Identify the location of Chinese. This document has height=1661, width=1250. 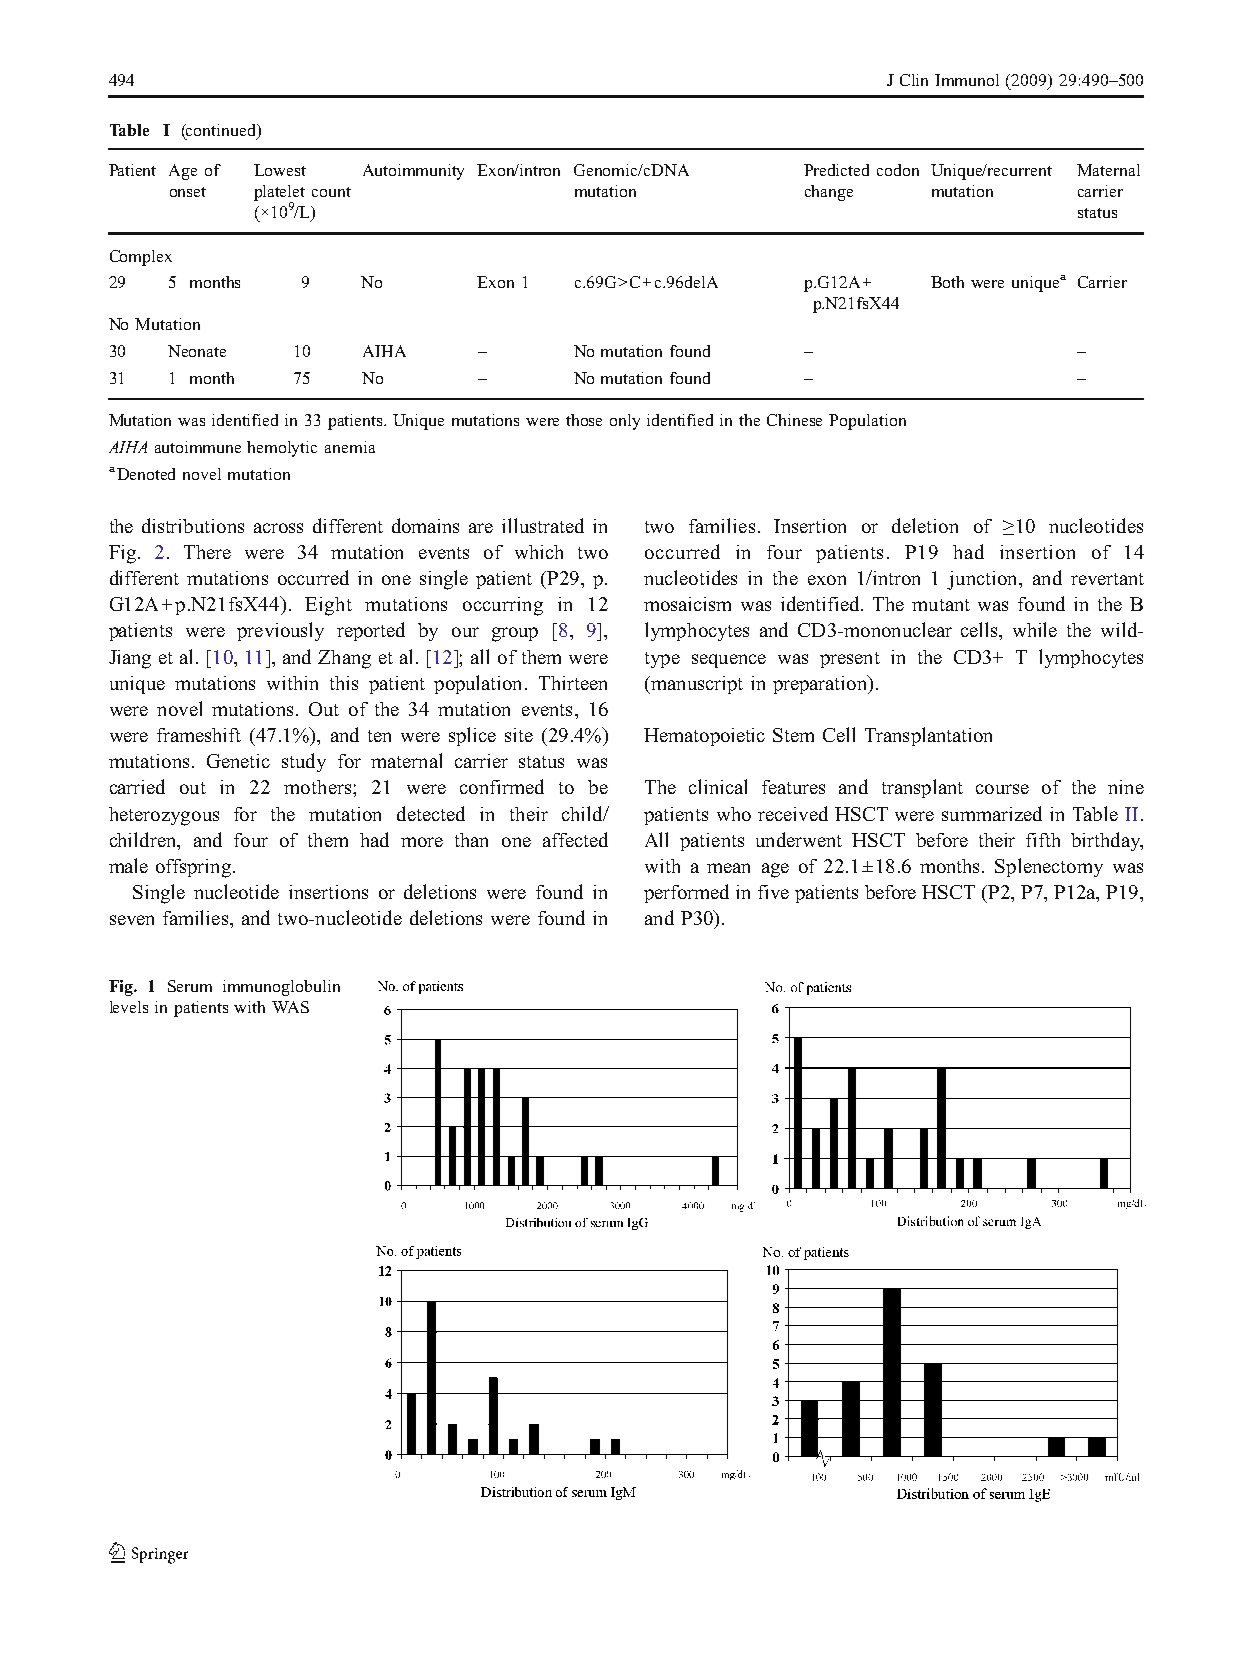
(794, 420).
